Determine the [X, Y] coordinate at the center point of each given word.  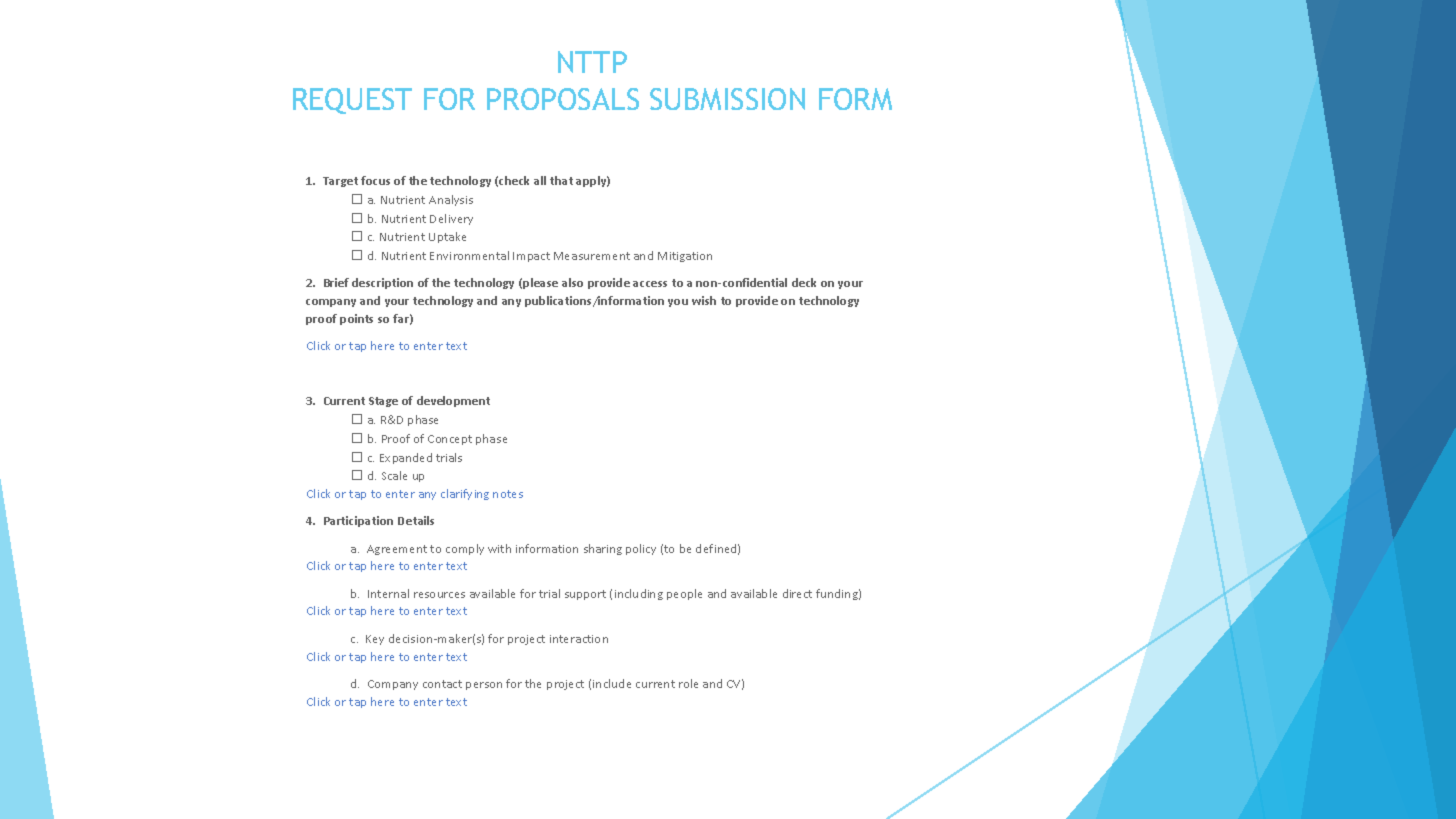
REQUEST [352, 101]
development [453, 401]
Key [375, 640]
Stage [383, 402]
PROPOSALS [563, 99]
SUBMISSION [727, 99]
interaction [579, 639]
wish [704, 300]
